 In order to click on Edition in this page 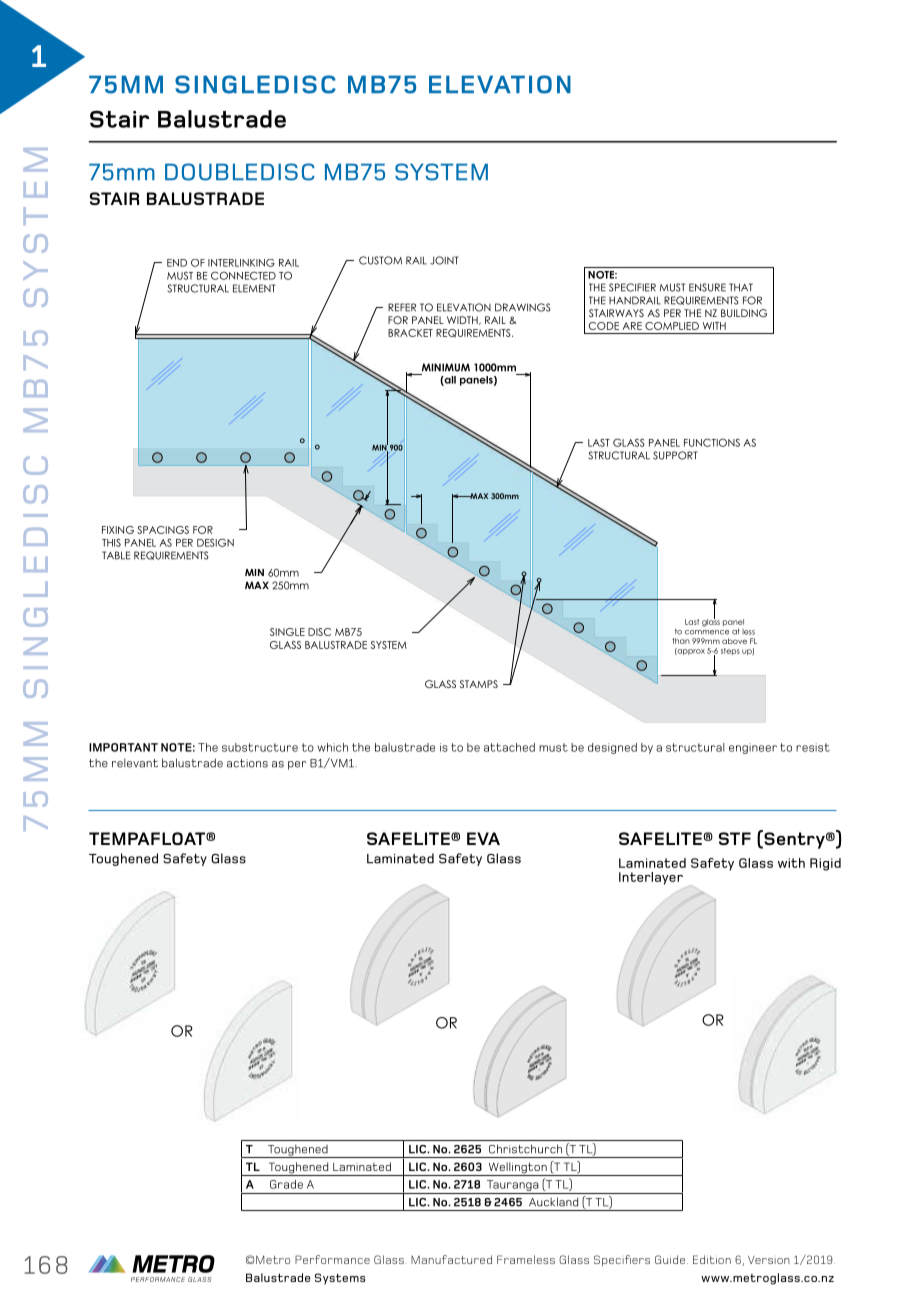, I will do `click(712, 1259)`.
